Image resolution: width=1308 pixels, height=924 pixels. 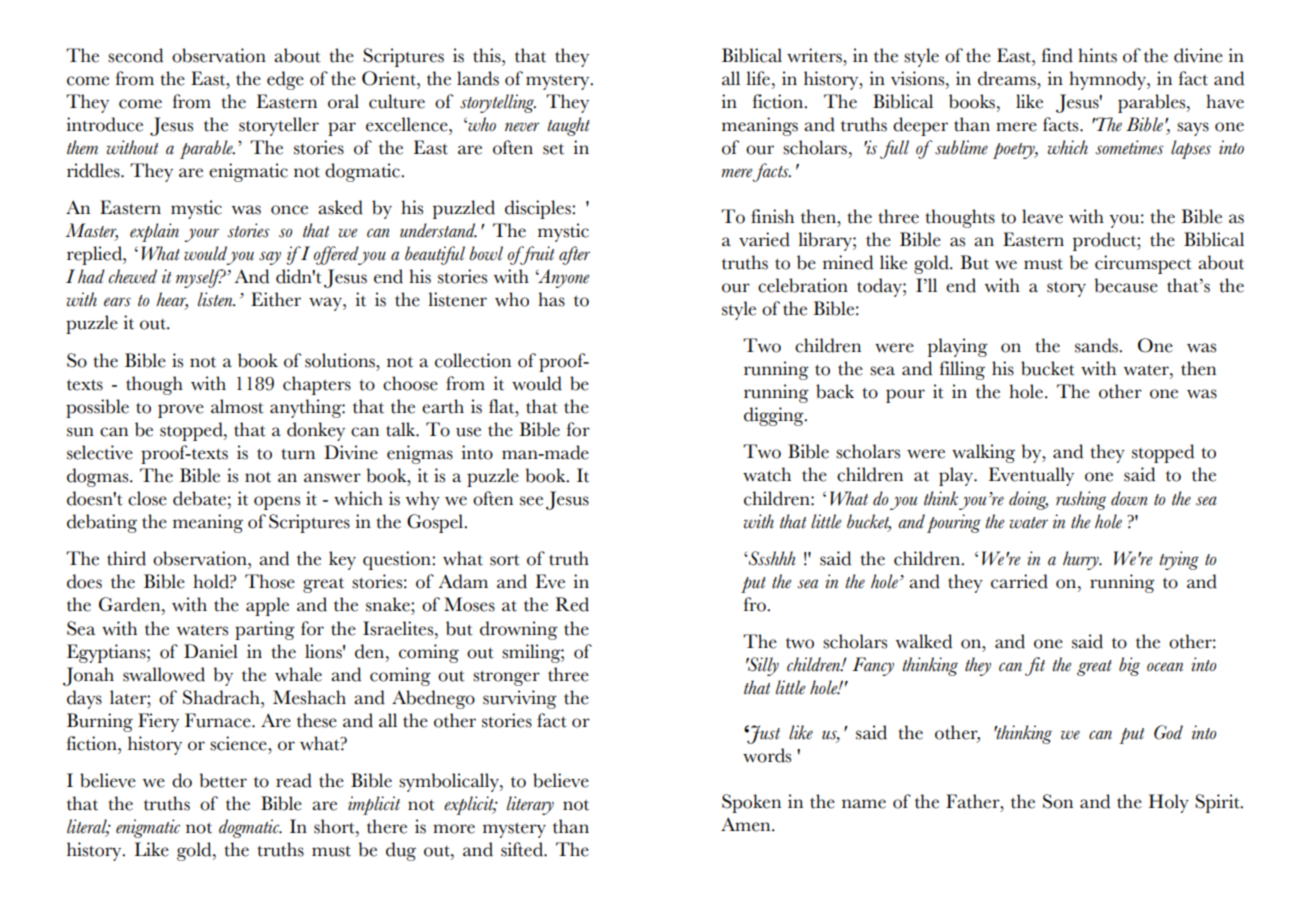 What do you see at coordinates (551, 299) in the document?
I see `has` at bounding box center [551, 299].
